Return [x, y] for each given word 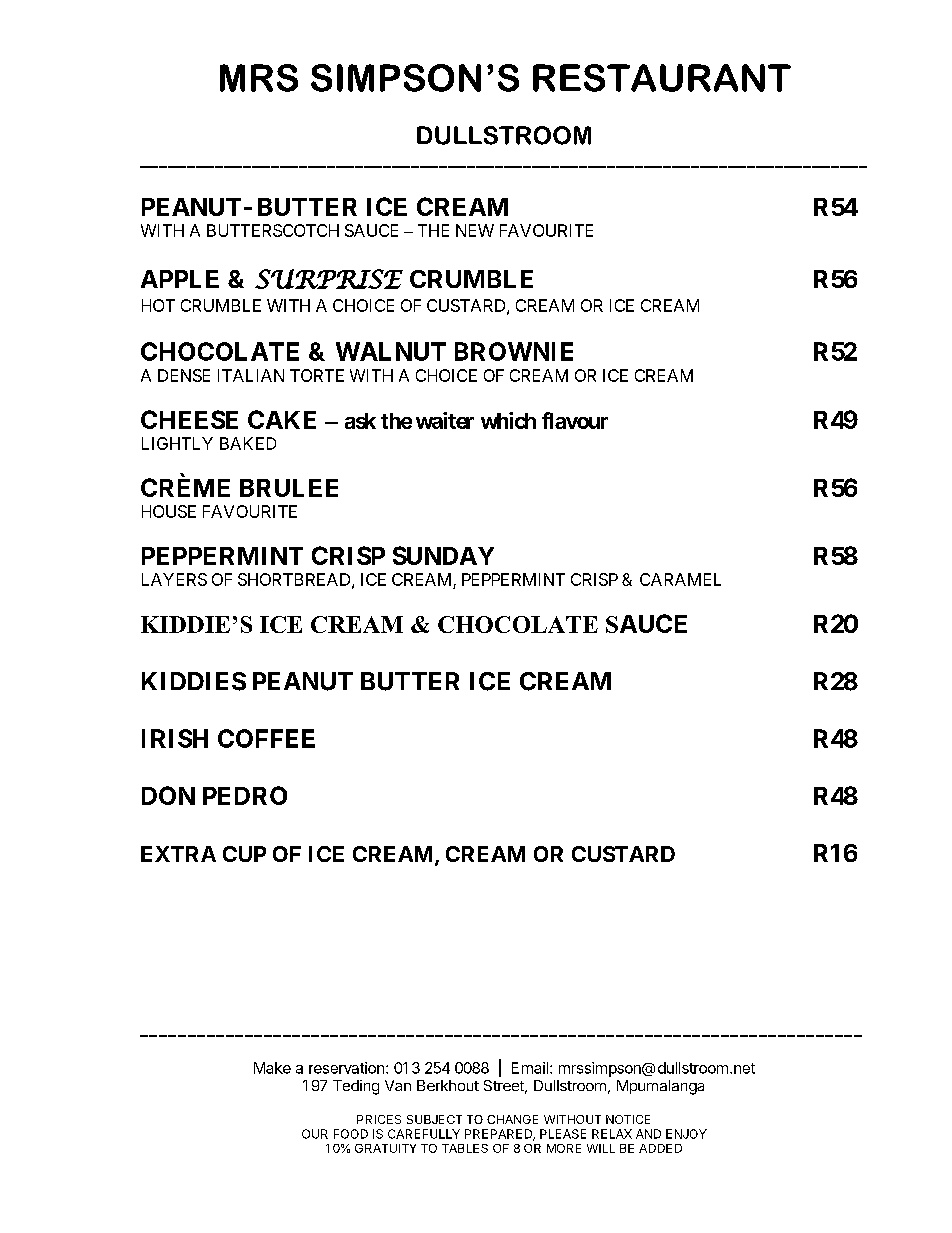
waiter [445, 420]
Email [530, 1068]
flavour [575, 420]
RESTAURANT [662, 78]
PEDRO [245, 795]
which [508, 420]
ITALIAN [251, 375]
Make [272, 1068]
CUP [244, 854]
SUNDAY [443, 555]
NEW [475, 230]
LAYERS [174, 579]
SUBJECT [434, 1119]
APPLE [180, 279]
